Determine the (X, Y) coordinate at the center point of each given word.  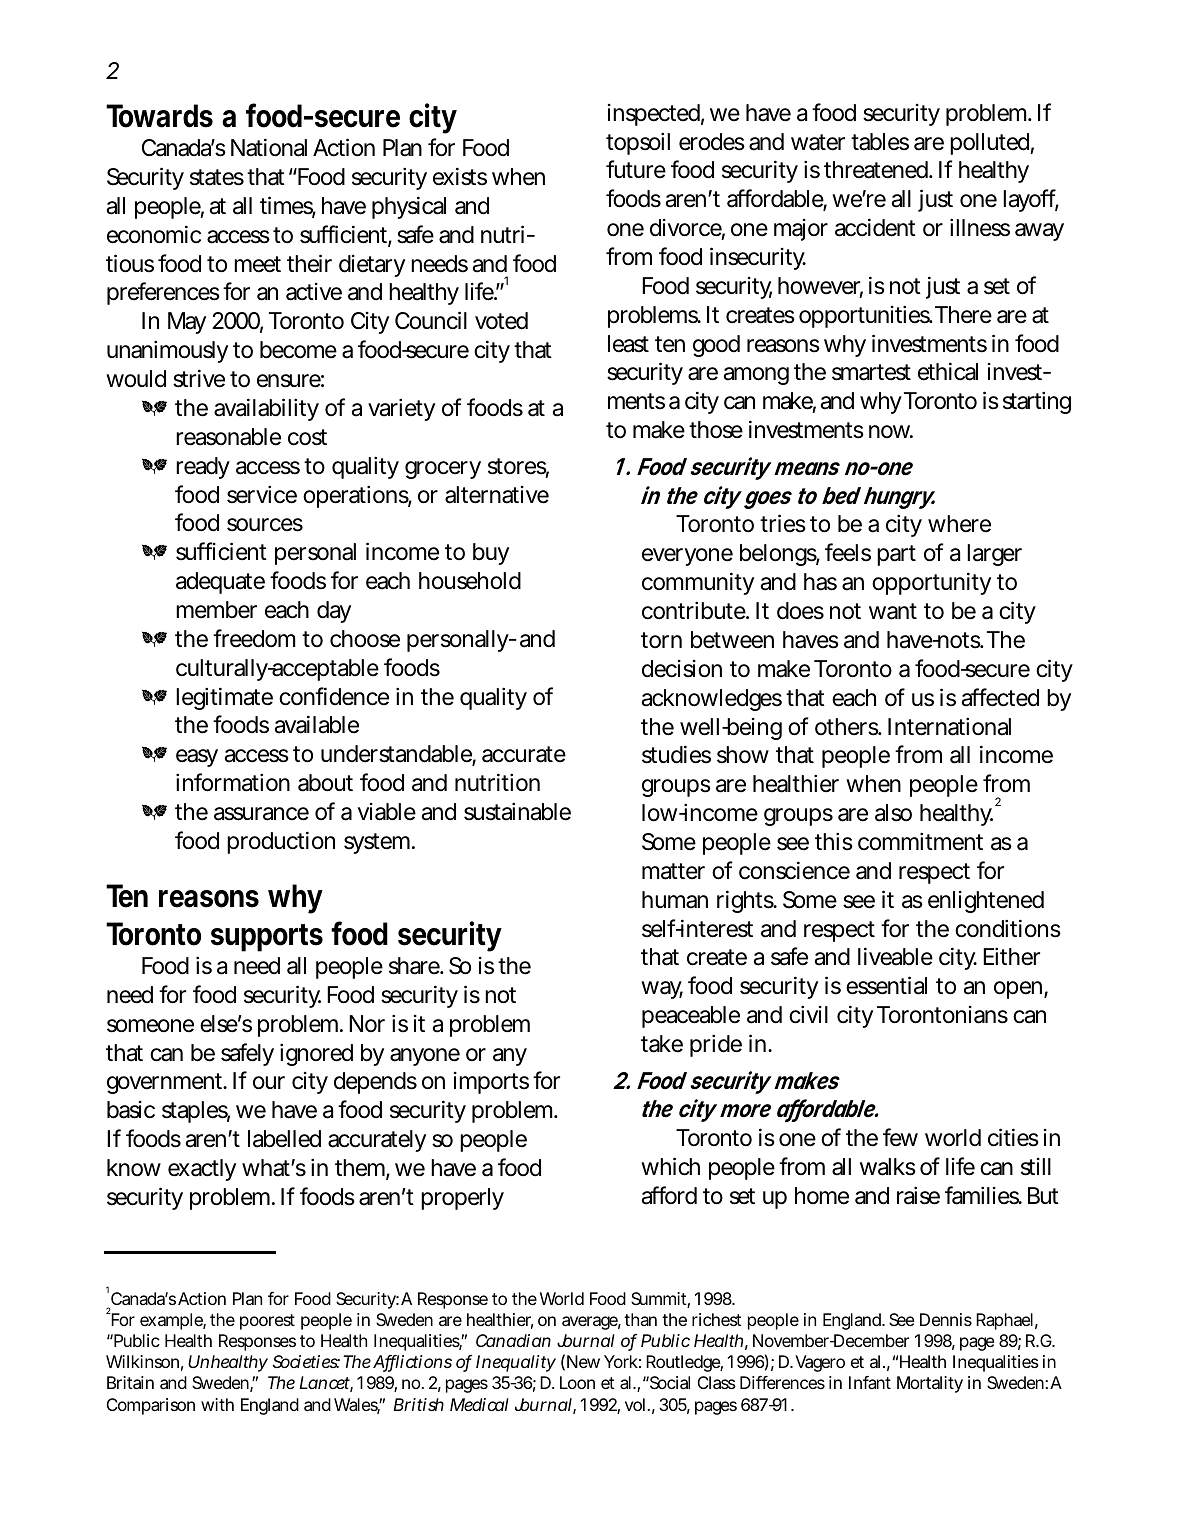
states (217, 177)
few (900, 1137)
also (893, 813)
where (959, 524)
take (662, 1044)
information (233, 782)
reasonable (228, 437)
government (166, 1083)
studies (676, 754)
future (636, 169)
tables (880, 142)
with (217, 1404)
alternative (497, 495)
